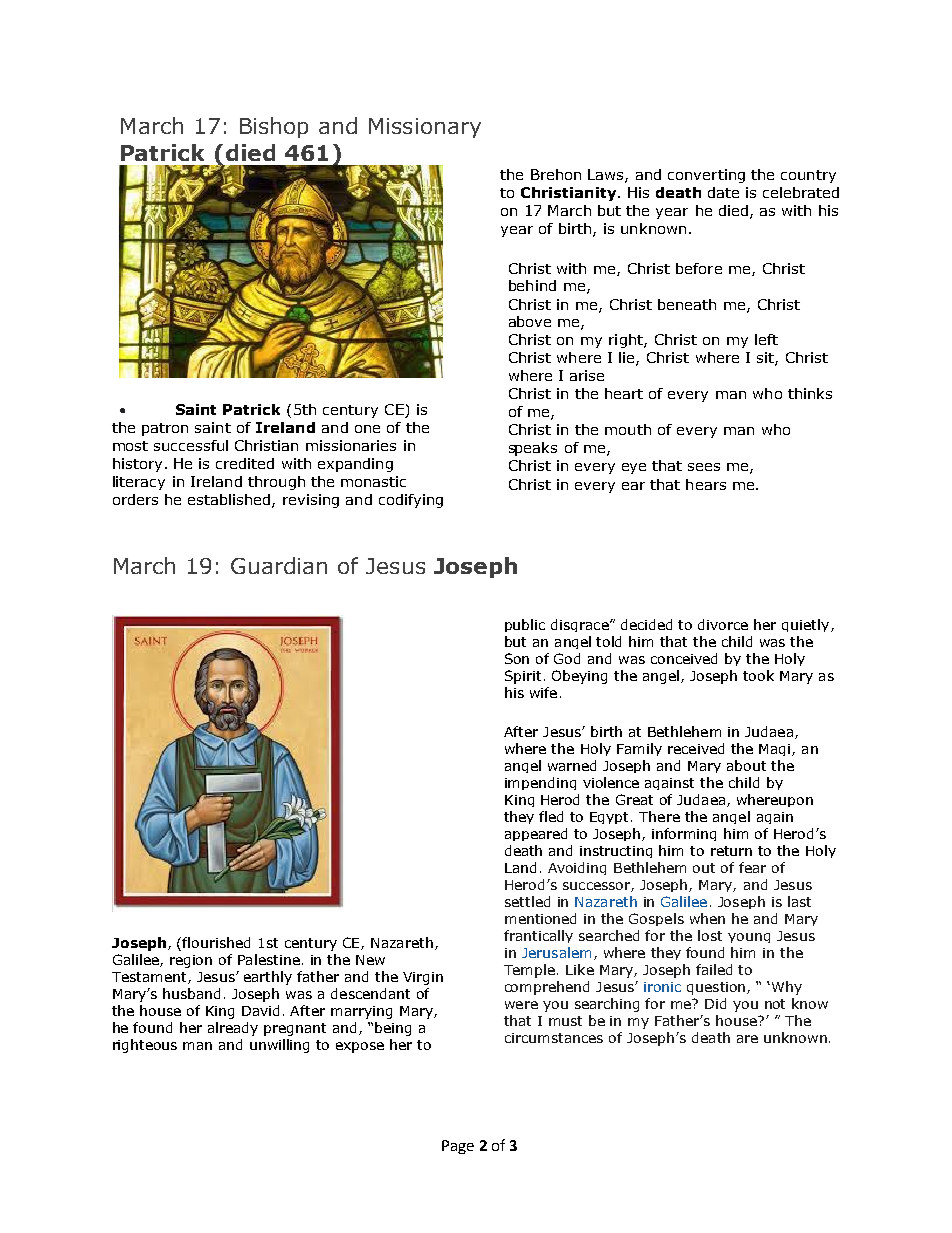  I want to click on Page, so click(458, 1147).
